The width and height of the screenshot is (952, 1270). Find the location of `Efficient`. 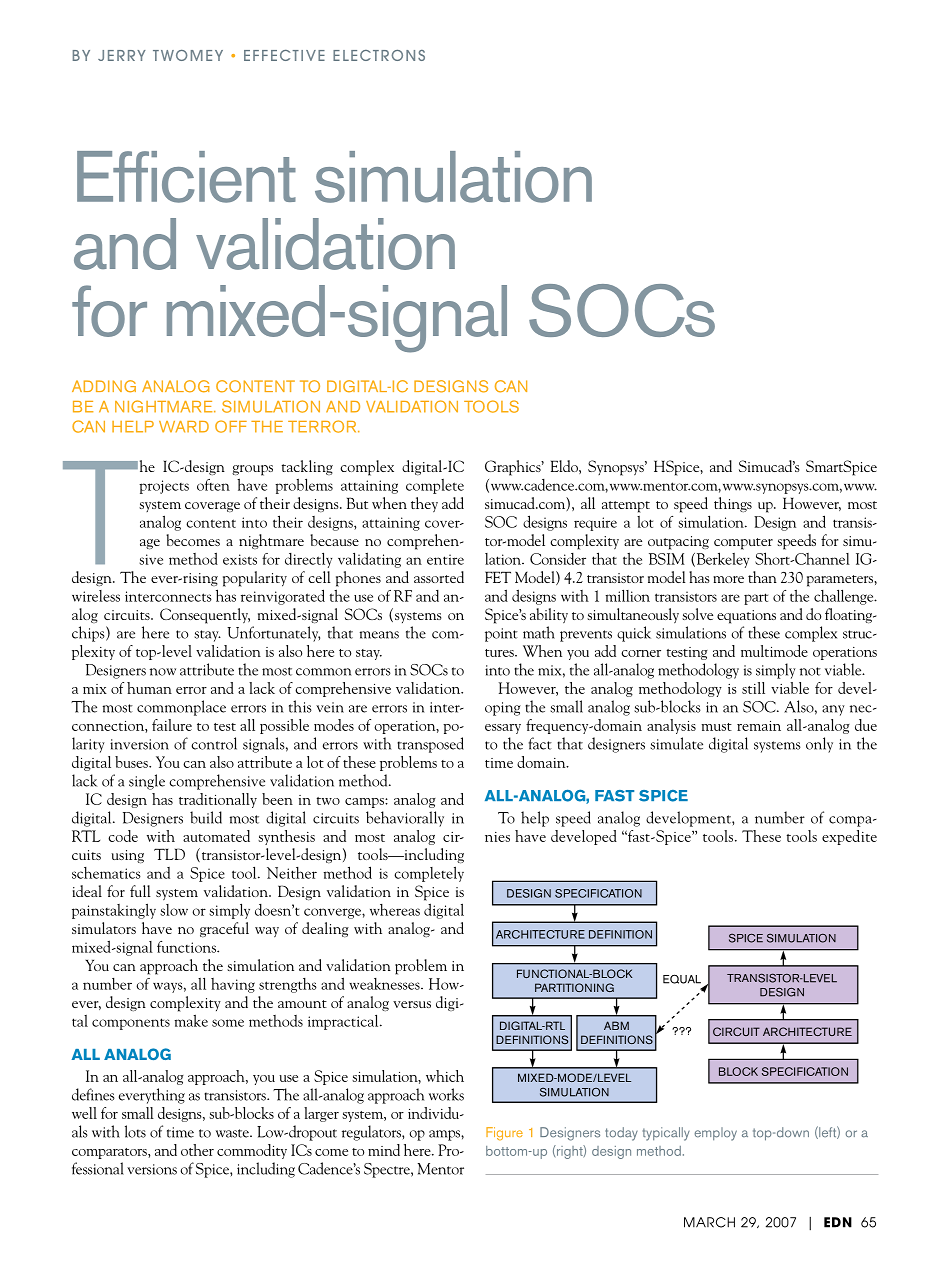

Efficient is located at coordinates (186, 177).
